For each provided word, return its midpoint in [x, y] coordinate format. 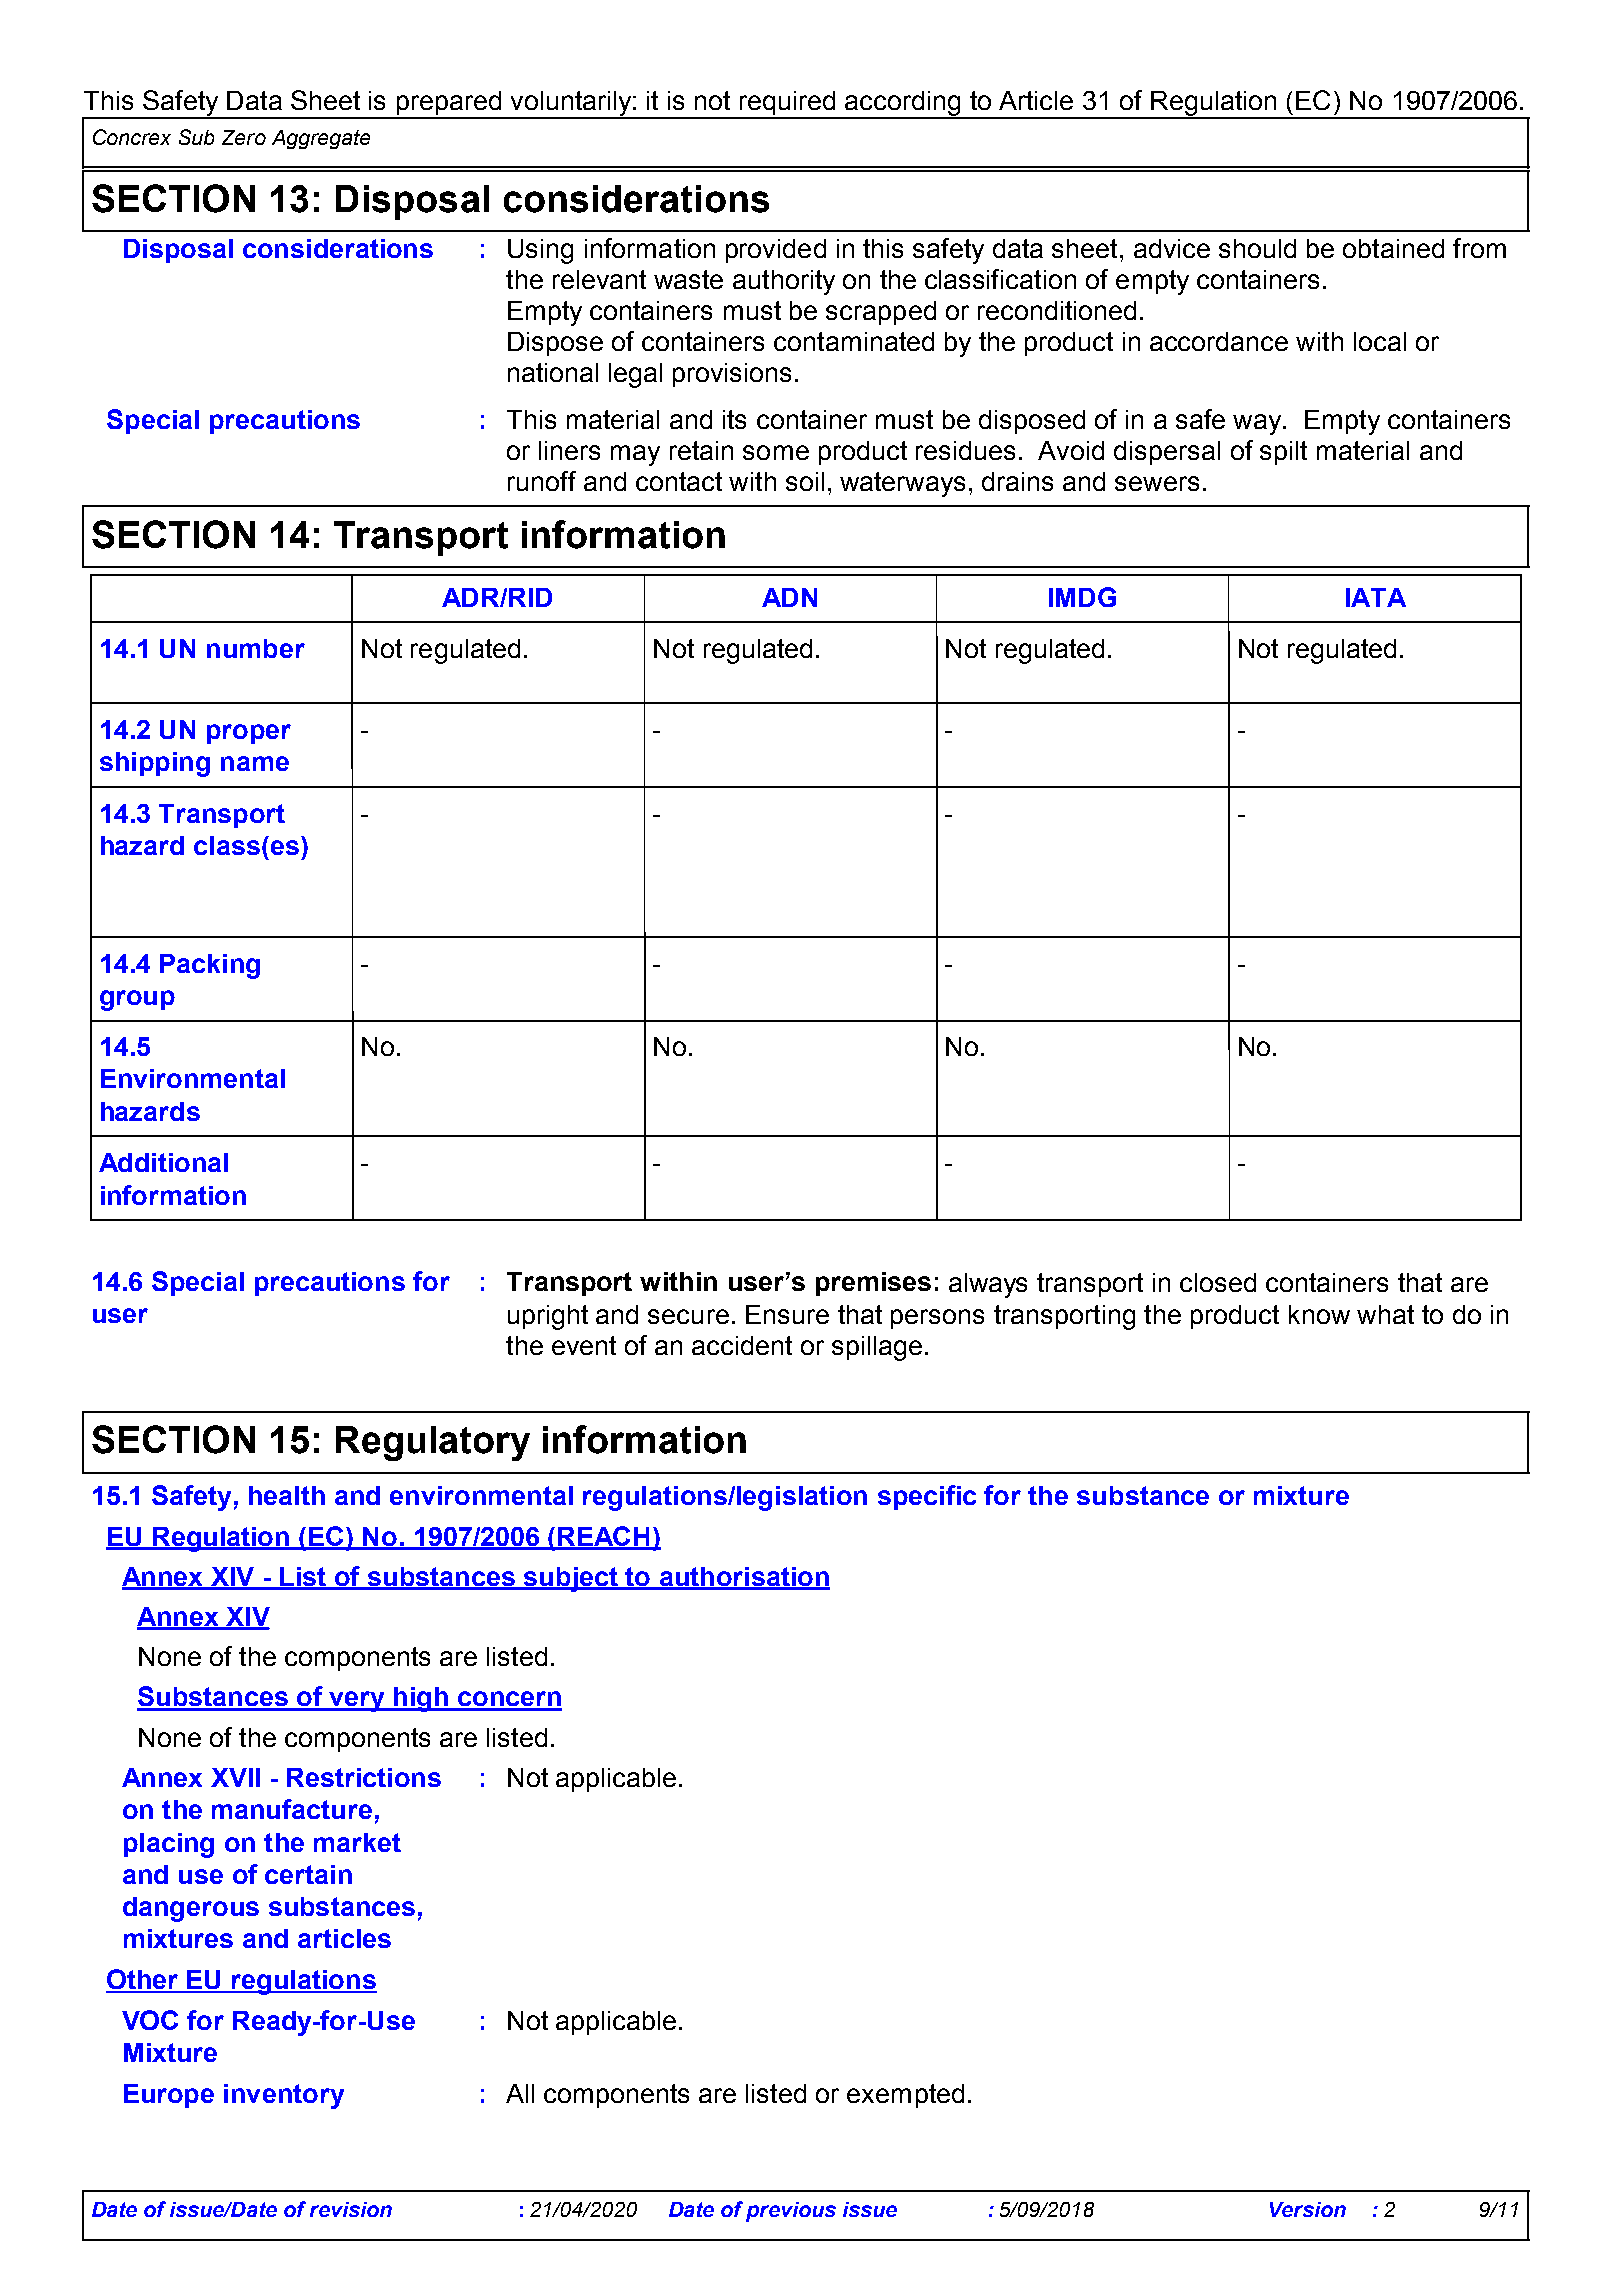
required [788, 104]
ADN [789, 597]
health [287, 1495]
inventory [284, 2096]
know [1319, 1314]
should [1257, 248]
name [255, 763]
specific [927, 1497]
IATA [1376, 597]
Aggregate [321, 139]
